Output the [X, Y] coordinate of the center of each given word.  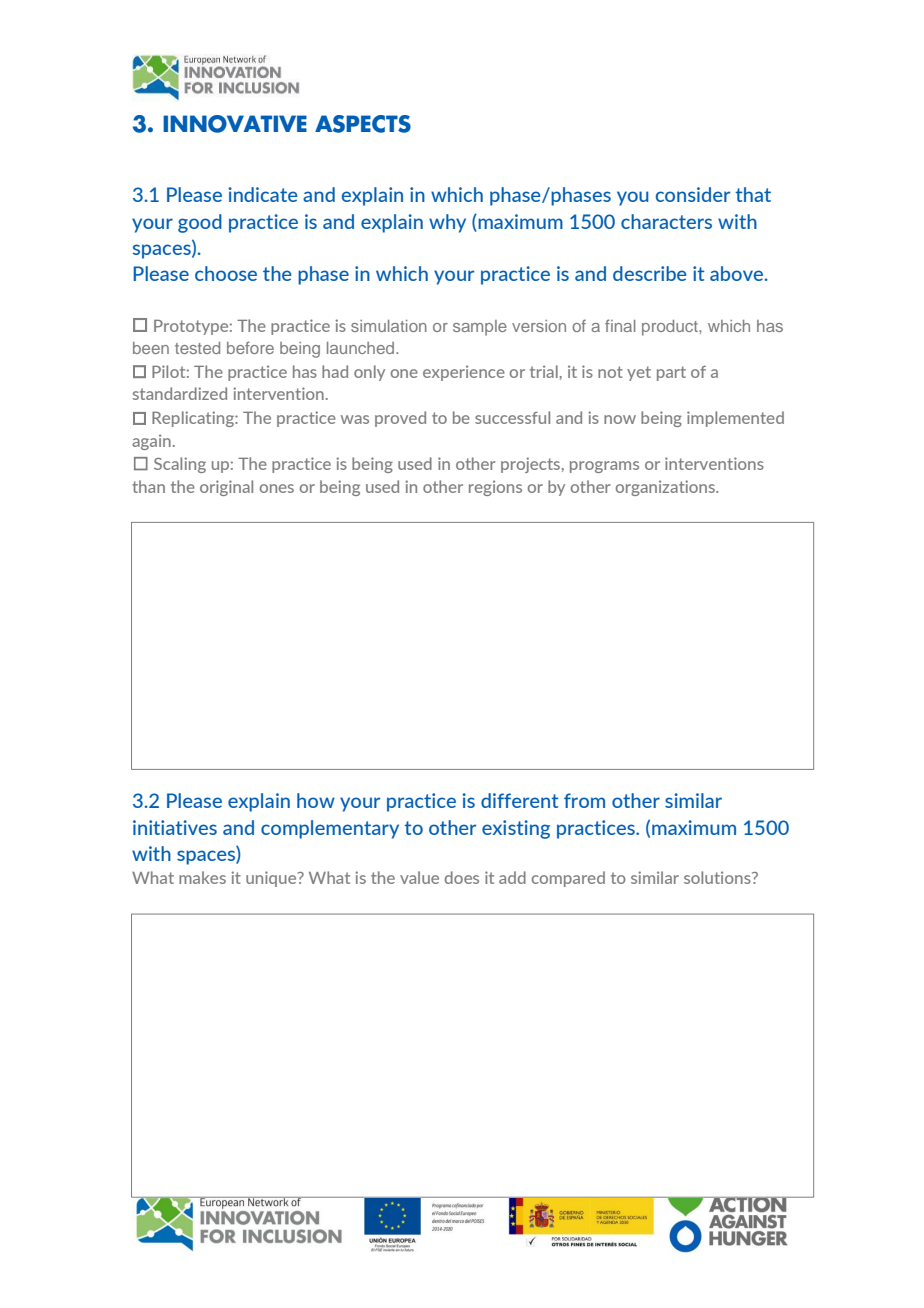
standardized [180, 393]
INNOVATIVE [235, 124]
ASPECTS [363, 124]
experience [464, 373]
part [671, 373]
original [226, 488]
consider [693, 194]
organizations [666, 488]
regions [495, 488]
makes [202, 877]
